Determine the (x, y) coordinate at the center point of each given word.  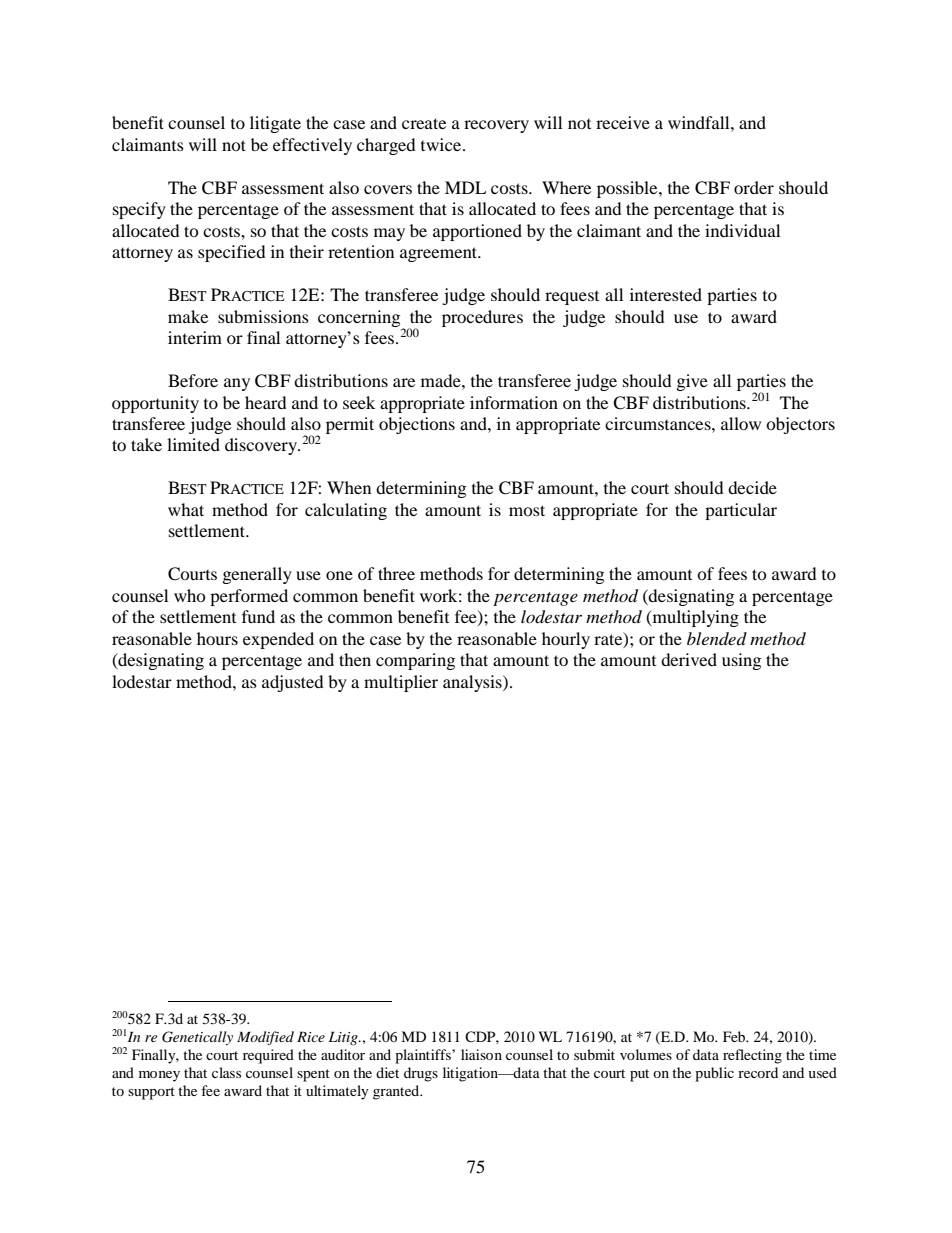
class (226, 1072)
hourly (566, 640)
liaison (481, 1054)
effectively (312, 146)
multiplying (694, 618)
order (754, 187)
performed (249, 597)
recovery (496, 126)
